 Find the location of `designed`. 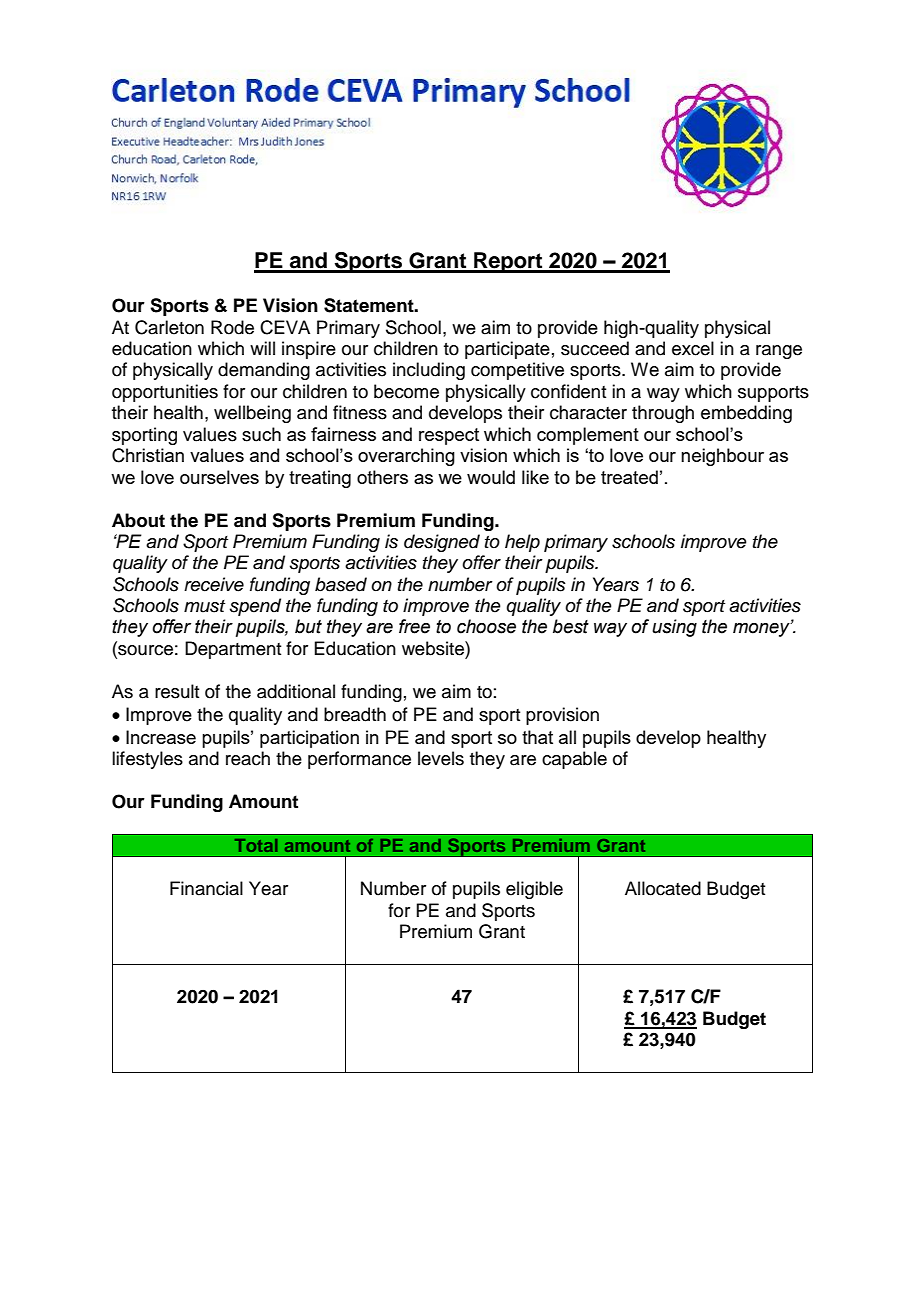

designed is located at coordinates (442, 543).
